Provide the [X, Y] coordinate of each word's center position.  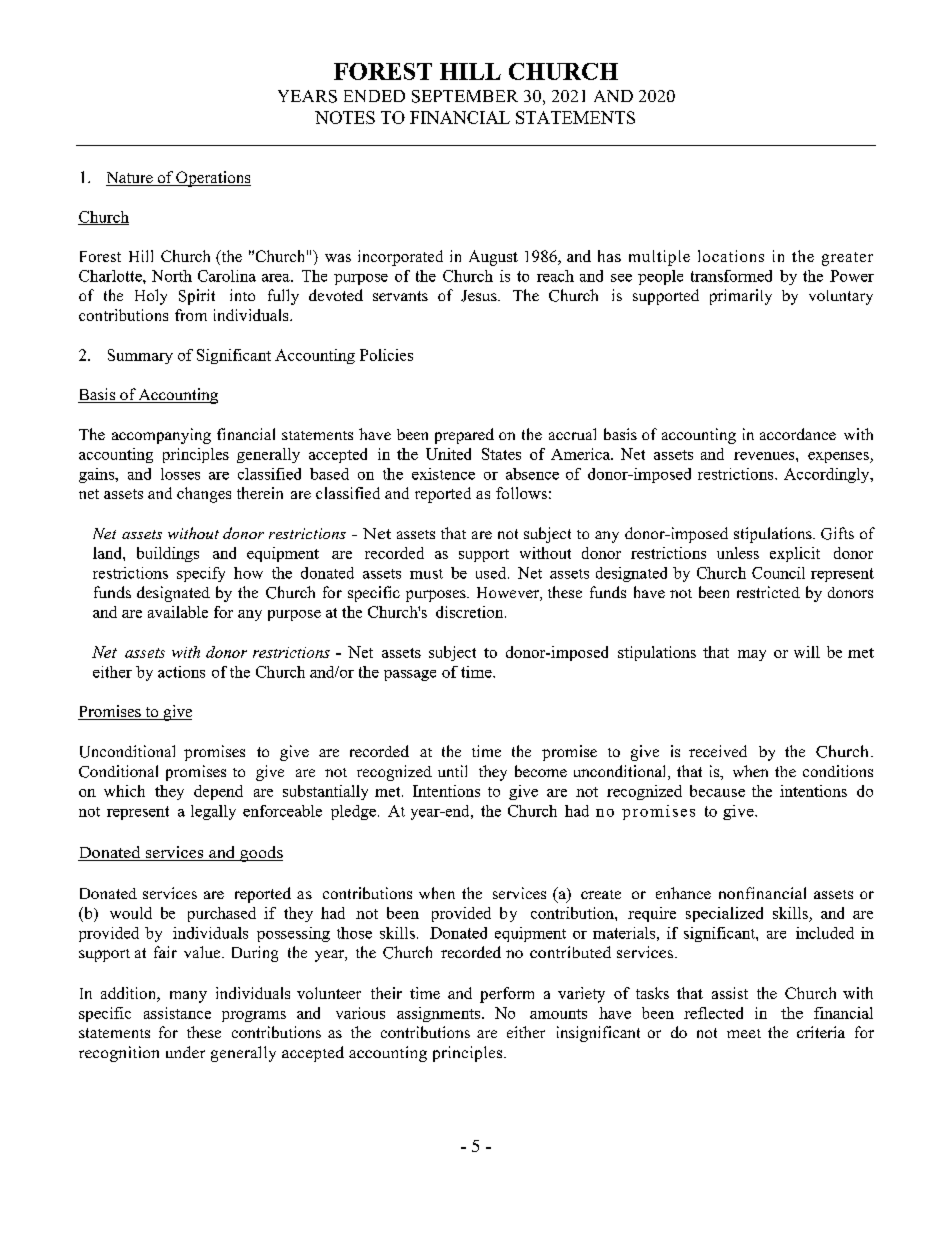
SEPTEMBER [465, 96]
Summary [140, 356]
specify [201, 574]
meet [744, 1033]
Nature [130, 179]
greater [847, 259]
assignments [440, 1014]
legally [213, 812]
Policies [386, 355]
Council [778, 573]
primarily [741, 297]
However [509, 594]
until [452, 771]
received [718, 751]
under [185, 1052]
